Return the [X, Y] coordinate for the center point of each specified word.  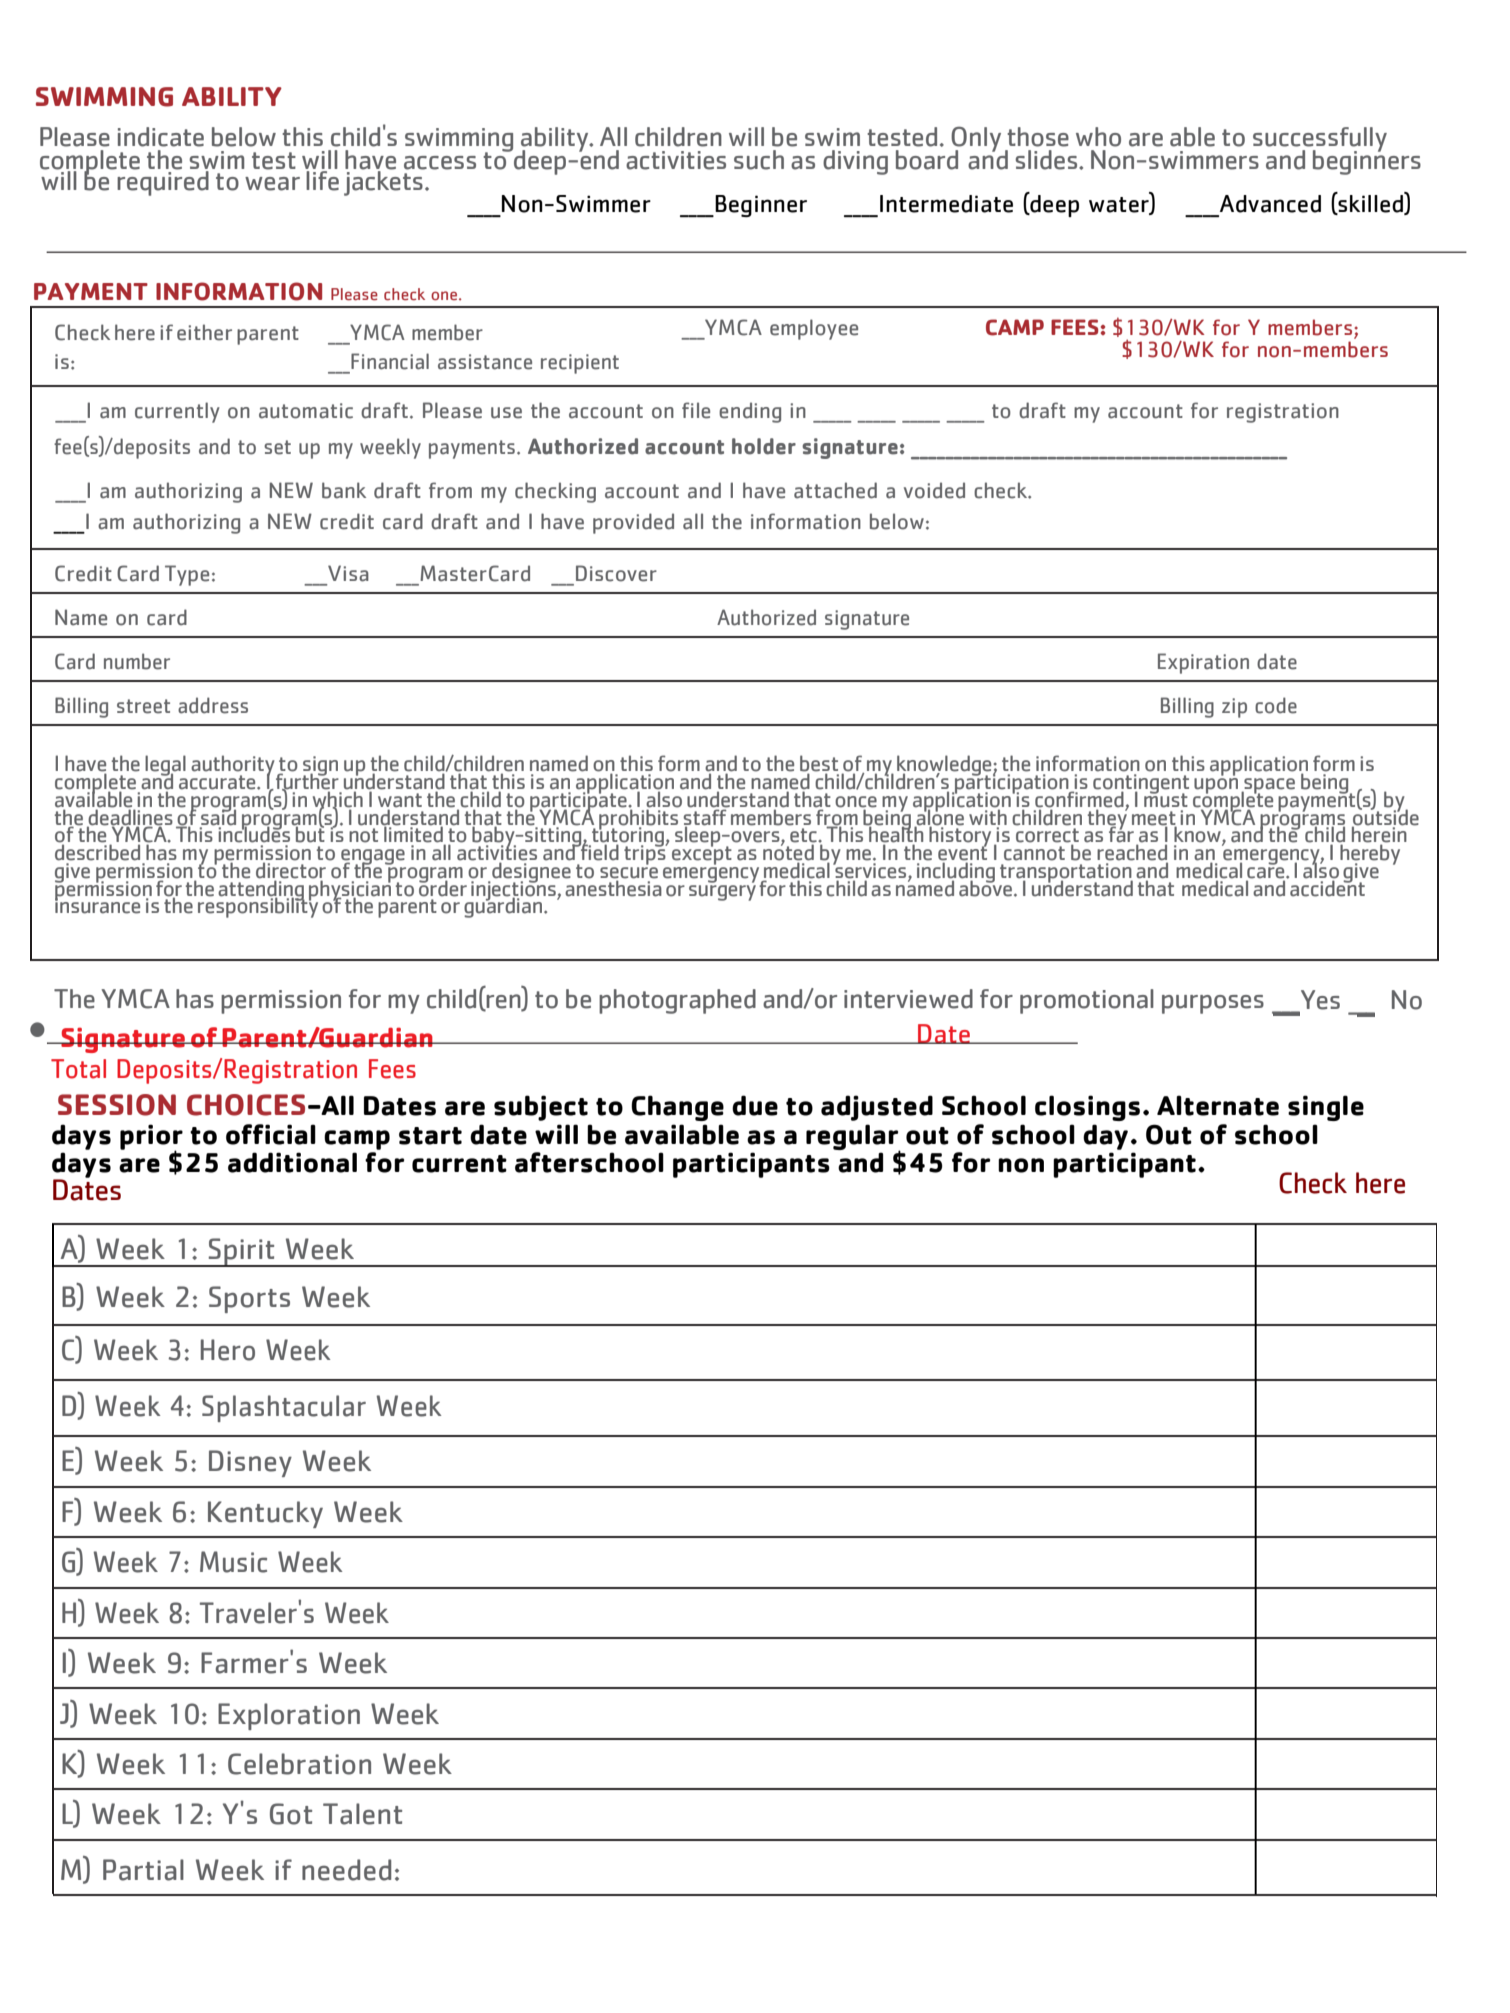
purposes [1213, 1004]
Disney [250, 1463]
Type [187, 575]
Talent [362, 1814]
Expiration [1203, 663]
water [1120, 204]
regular [853, 1138]
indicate [161, 137]
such [759, 160]
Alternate [1218, 1105]
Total [78, 1069]
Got [291, 1814]
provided [633, 523]
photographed [677, 1001]
